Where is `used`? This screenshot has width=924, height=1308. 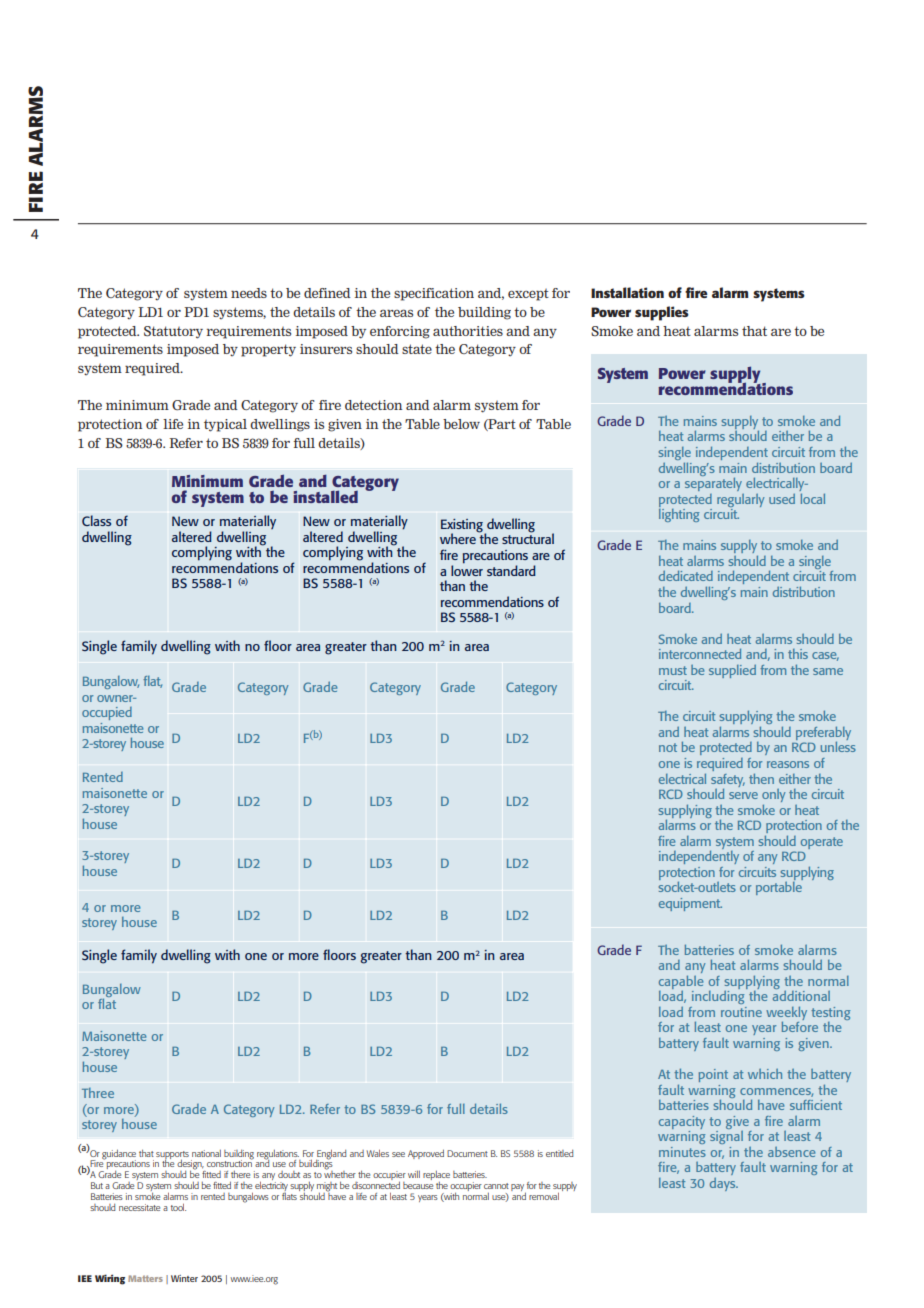
used is located at coordinates (782, 499).
